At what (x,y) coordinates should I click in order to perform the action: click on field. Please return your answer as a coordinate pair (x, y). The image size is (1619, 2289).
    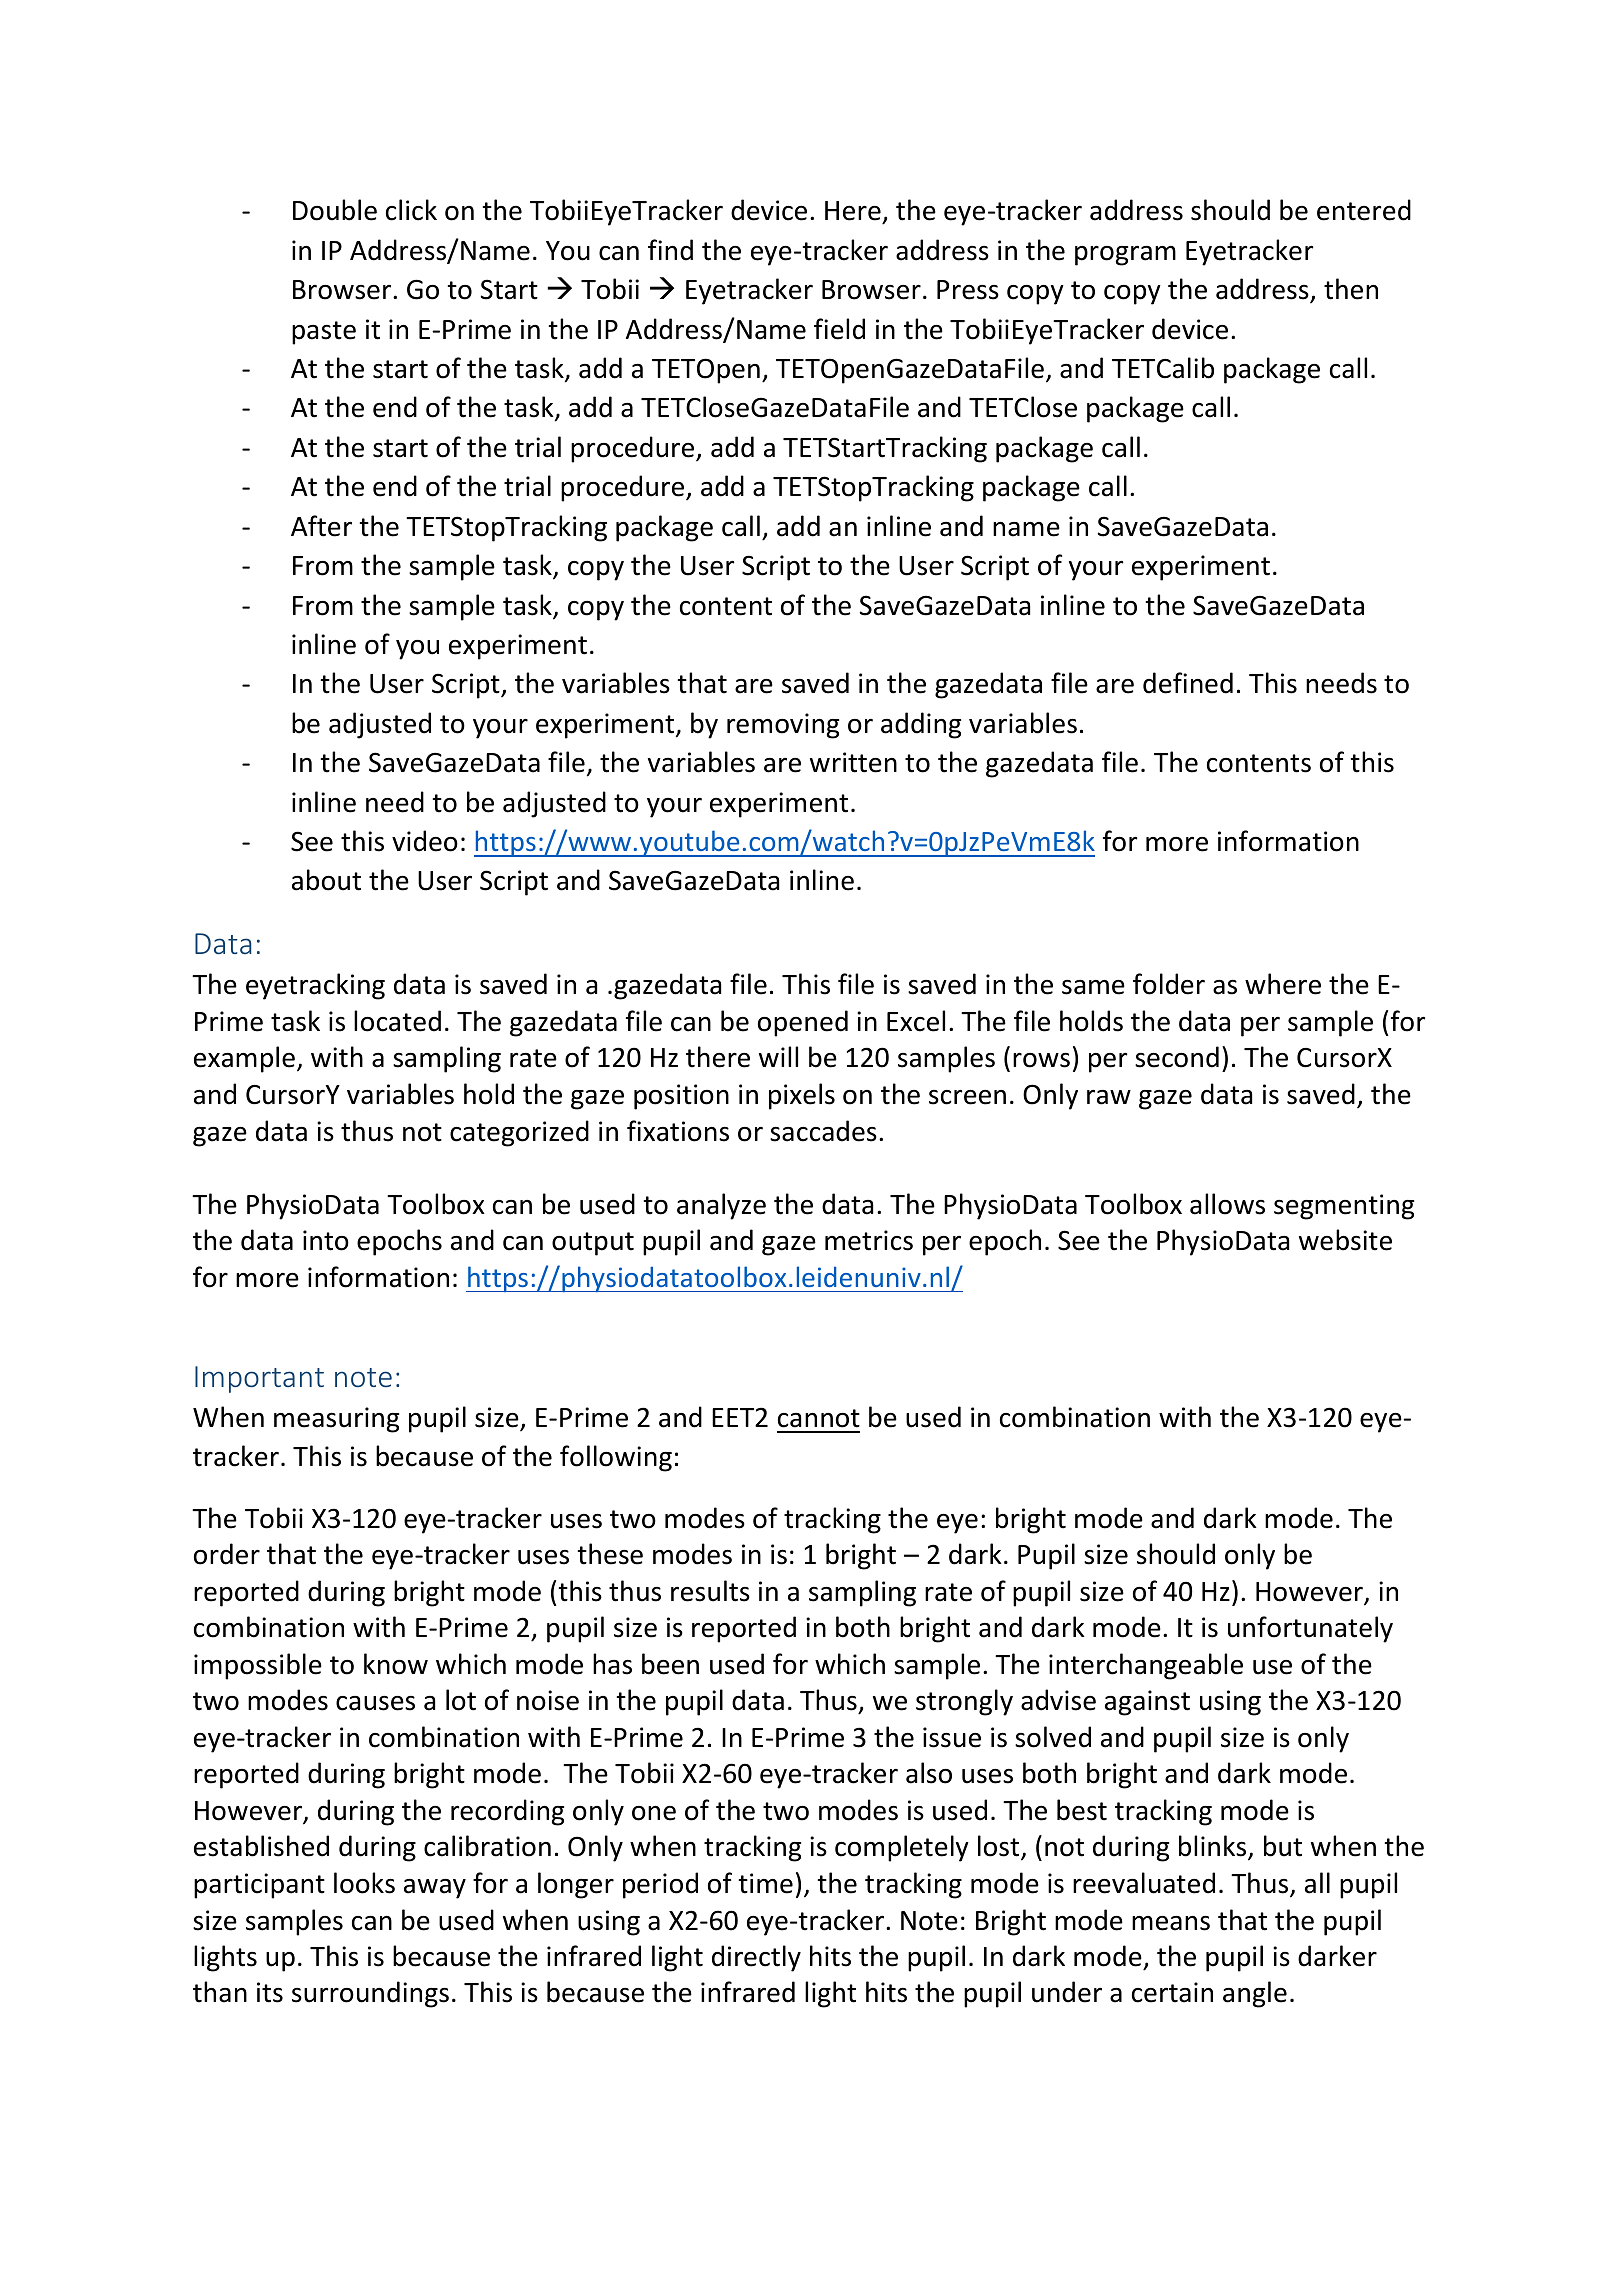
    Looking at the image, I should click on (839, 329).
